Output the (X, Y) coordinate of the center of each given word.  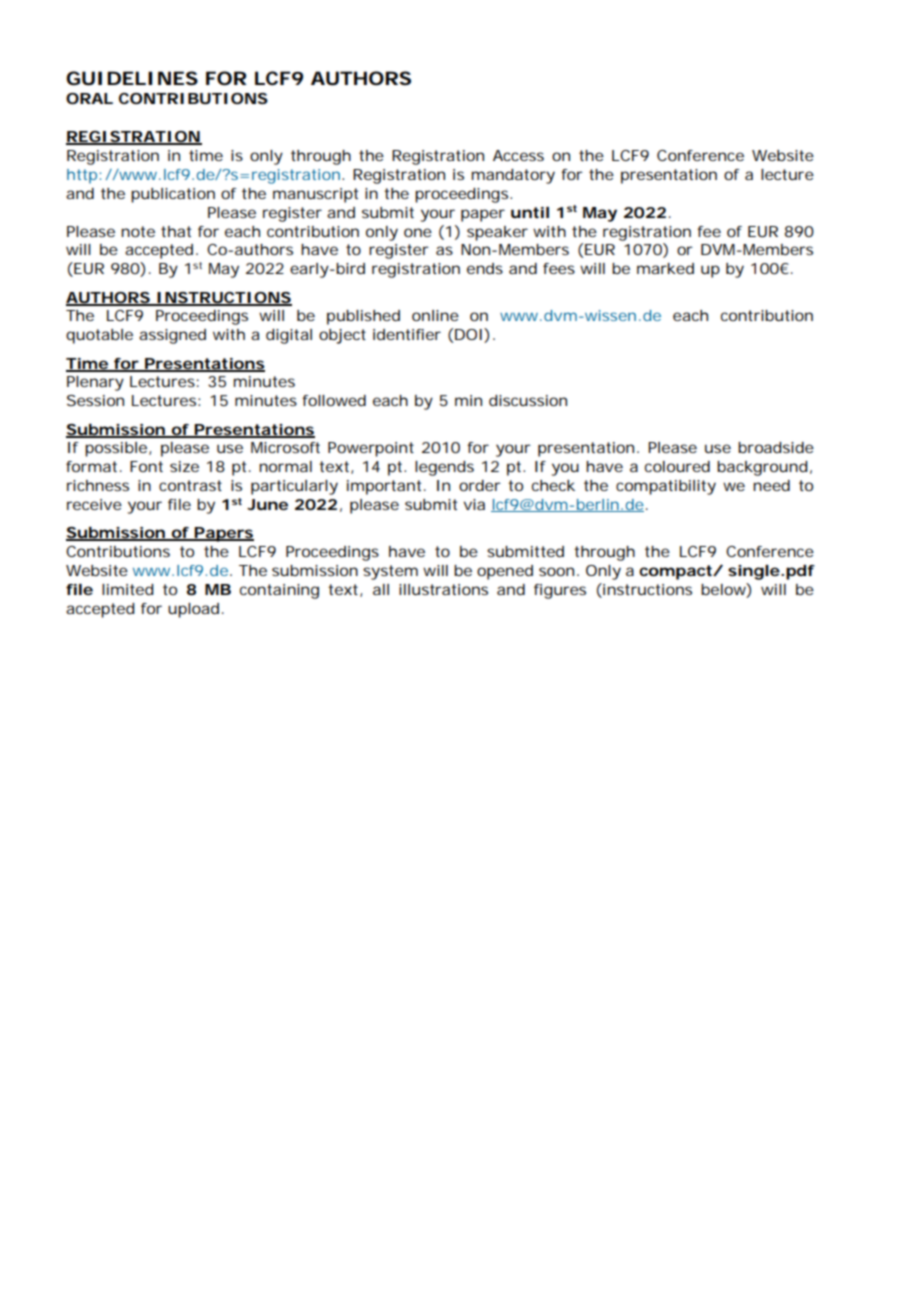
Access (518, 155)
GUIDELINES (132, 78)
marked (665, 268)
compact (676, 572)
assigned (172, 336)
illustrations (443, 589)
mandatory (513, 176)
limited (127, 589)
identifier (407, 334)
